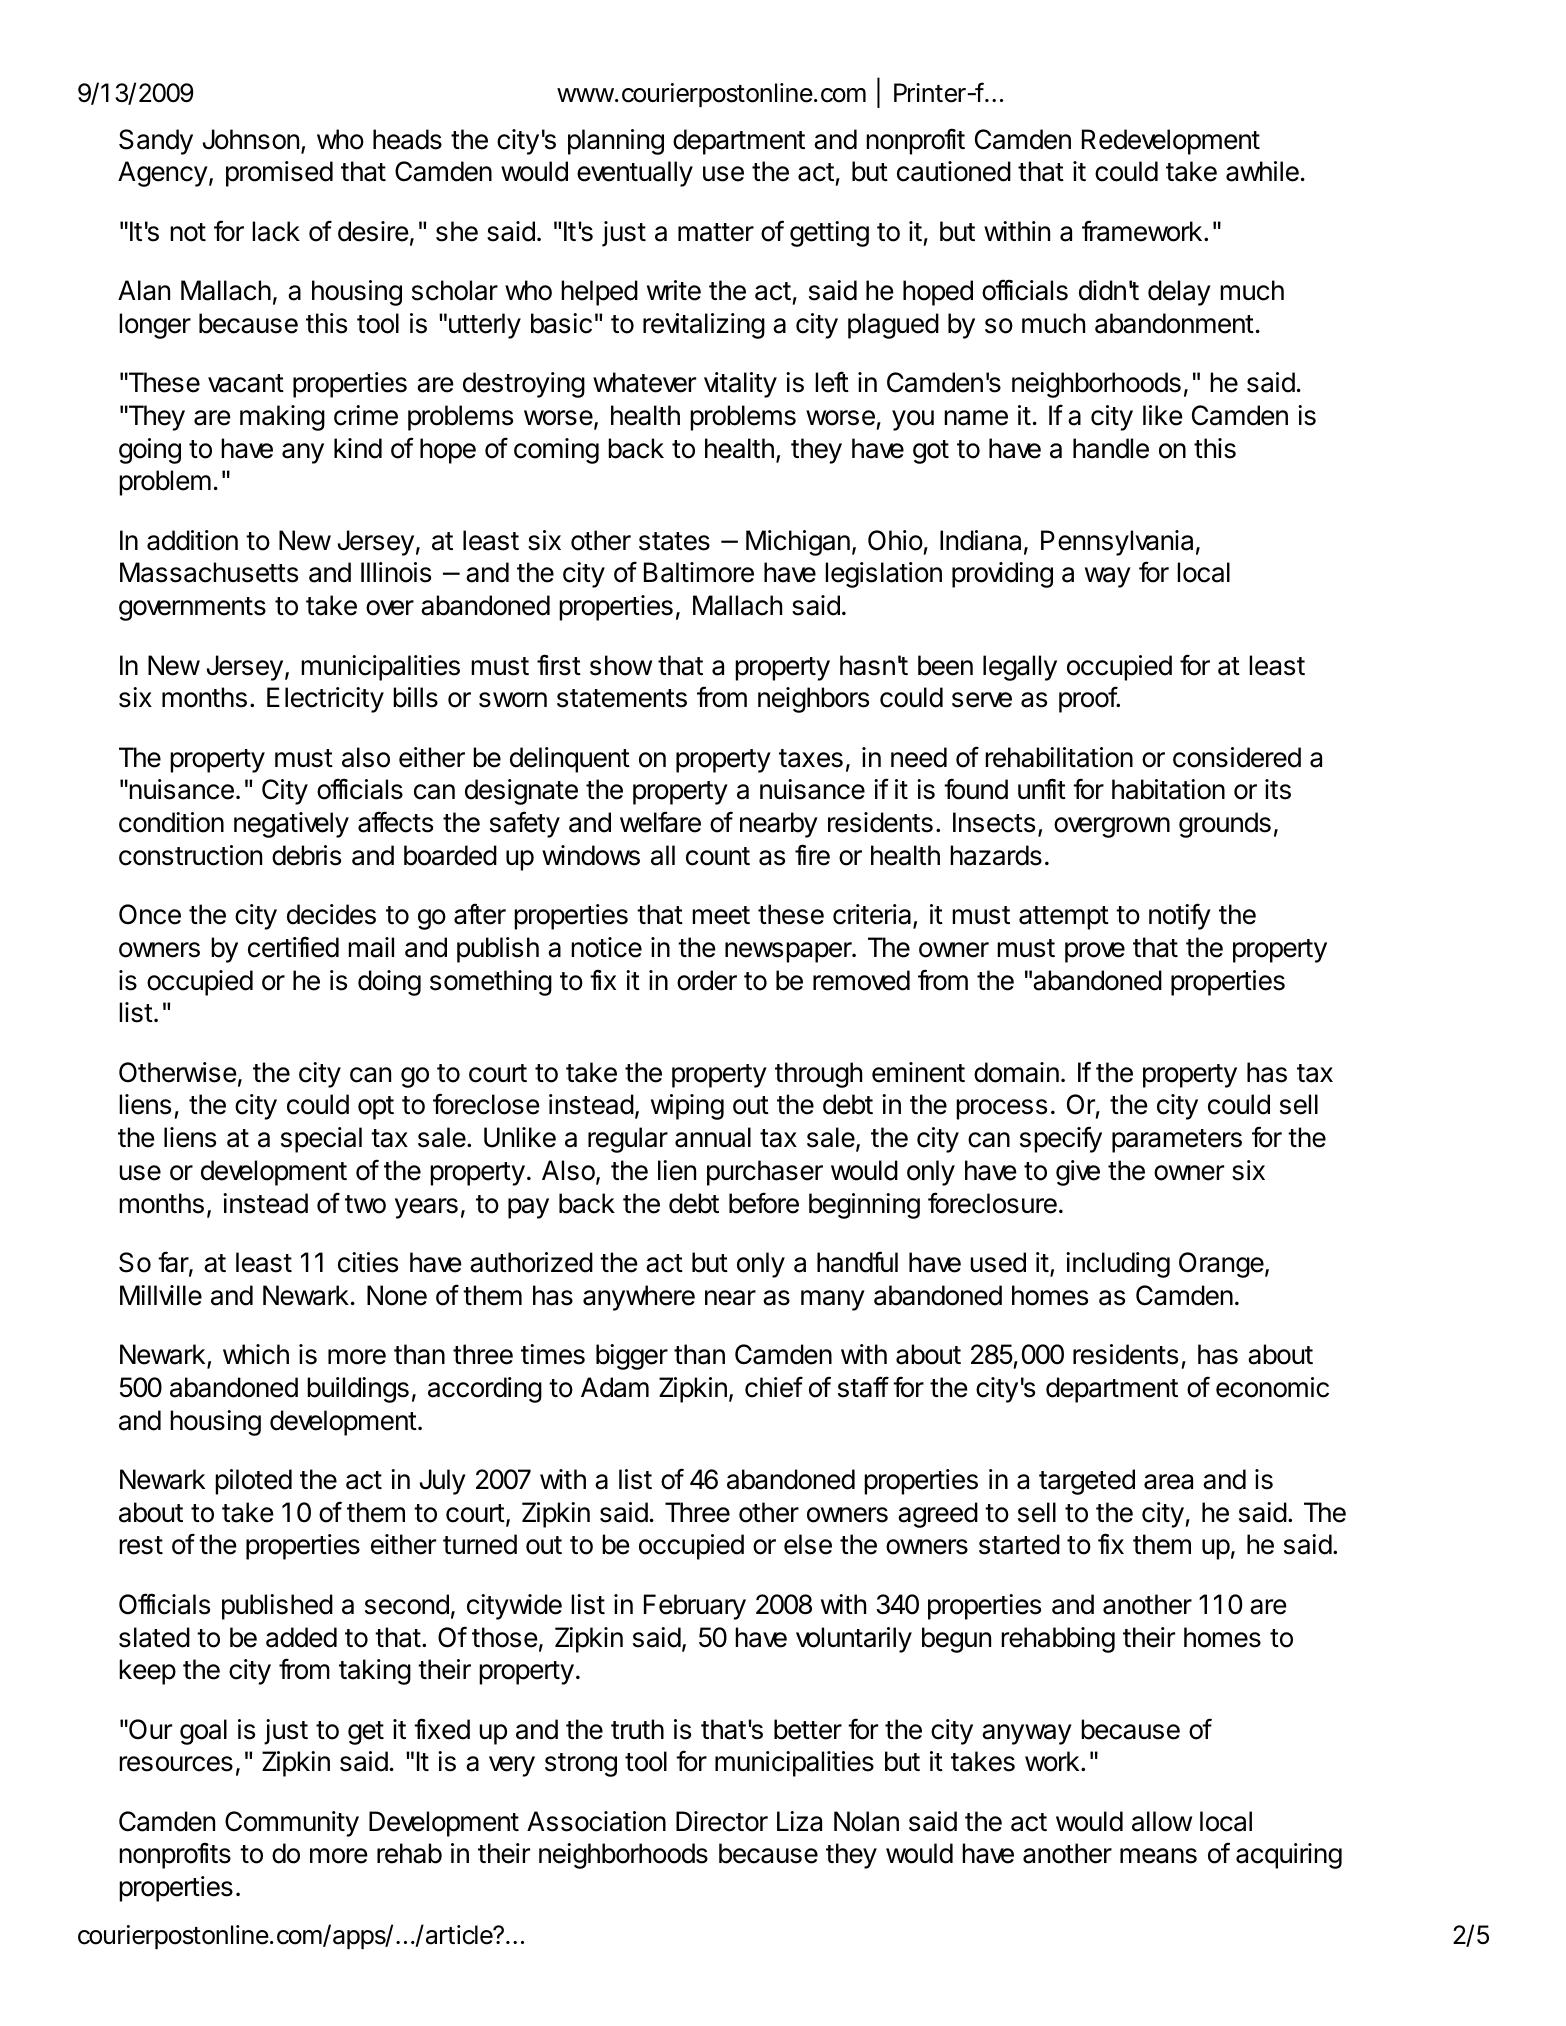 This page has width=1566, height=2026. What do you see at coordinates (1168, 1482) in the page?
I see `area` at bounding box center [1168, 1482].
